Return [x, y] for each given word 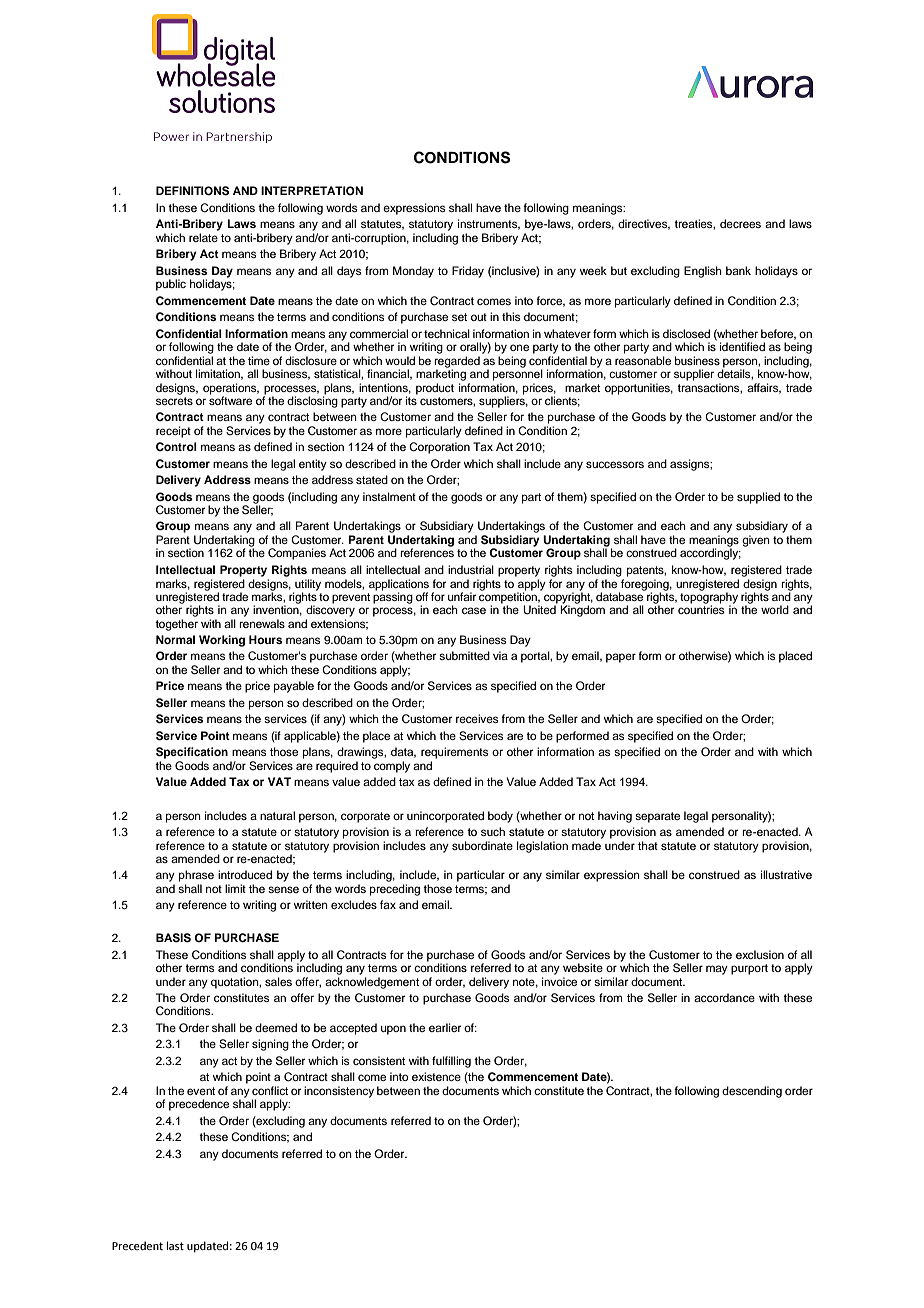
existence [436, 1076]
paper [621, 658]
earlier [445, 1027]
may [717, 970]
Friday [468, 272]
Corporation [439, 448]
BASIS [173, 938]
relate [203, 237]
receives [477, 718]
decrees [740, 223]
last [175, 1245]
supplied [758, 498]
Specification [192, 753]
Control [176, 447]
